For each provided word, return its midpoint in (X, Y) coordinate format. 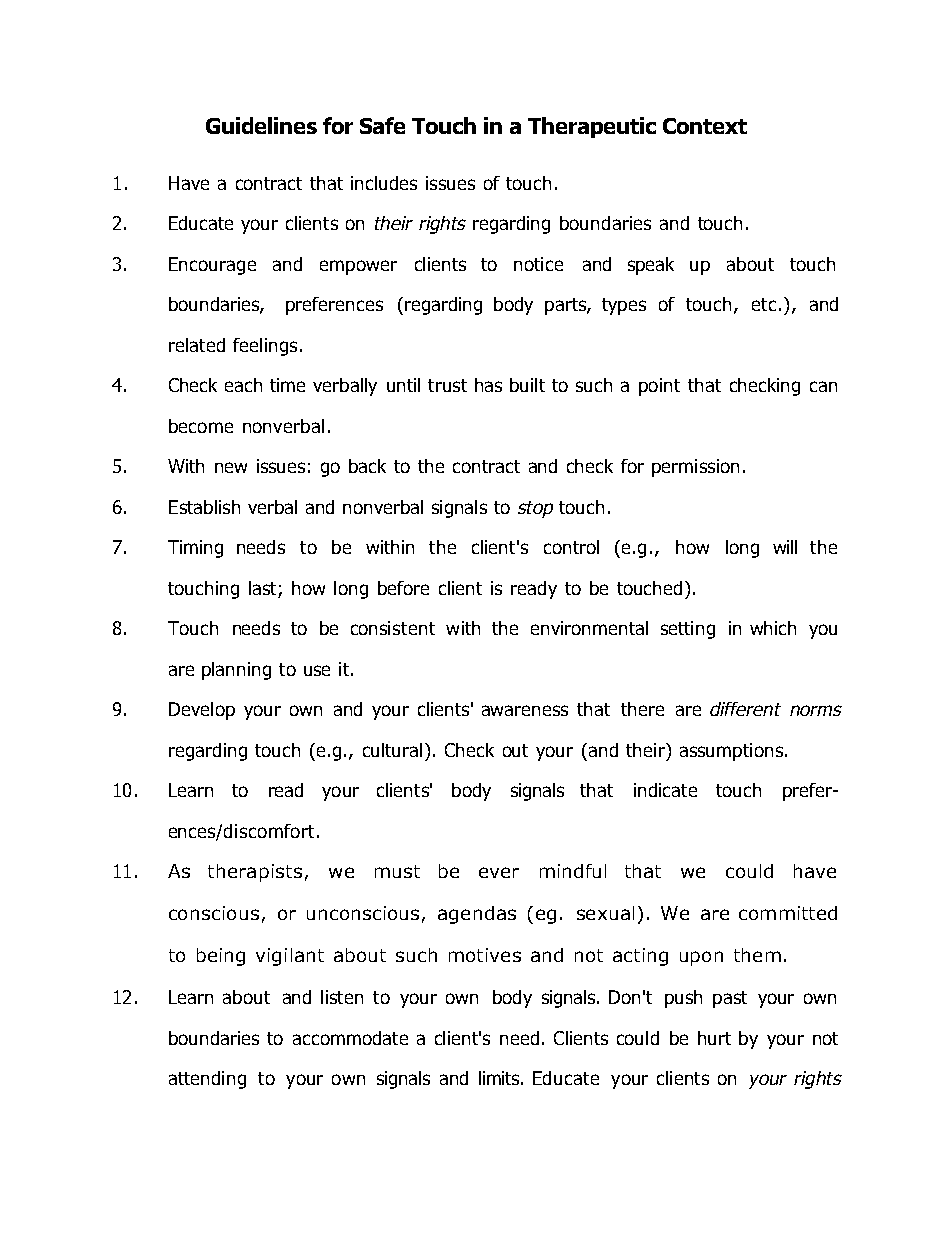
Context (705, 126)
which (773, 628)
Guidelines (261, 125)
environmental (589, 628)
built (527, 385)
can (823, 386)
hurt (714, 1038)
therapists (255, 873)
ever (499, 872)
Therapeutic (592, 127)
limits (500, 1078)
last (262, 588)
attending (207, 1080)
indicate (665, 790)
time (287, 385)
